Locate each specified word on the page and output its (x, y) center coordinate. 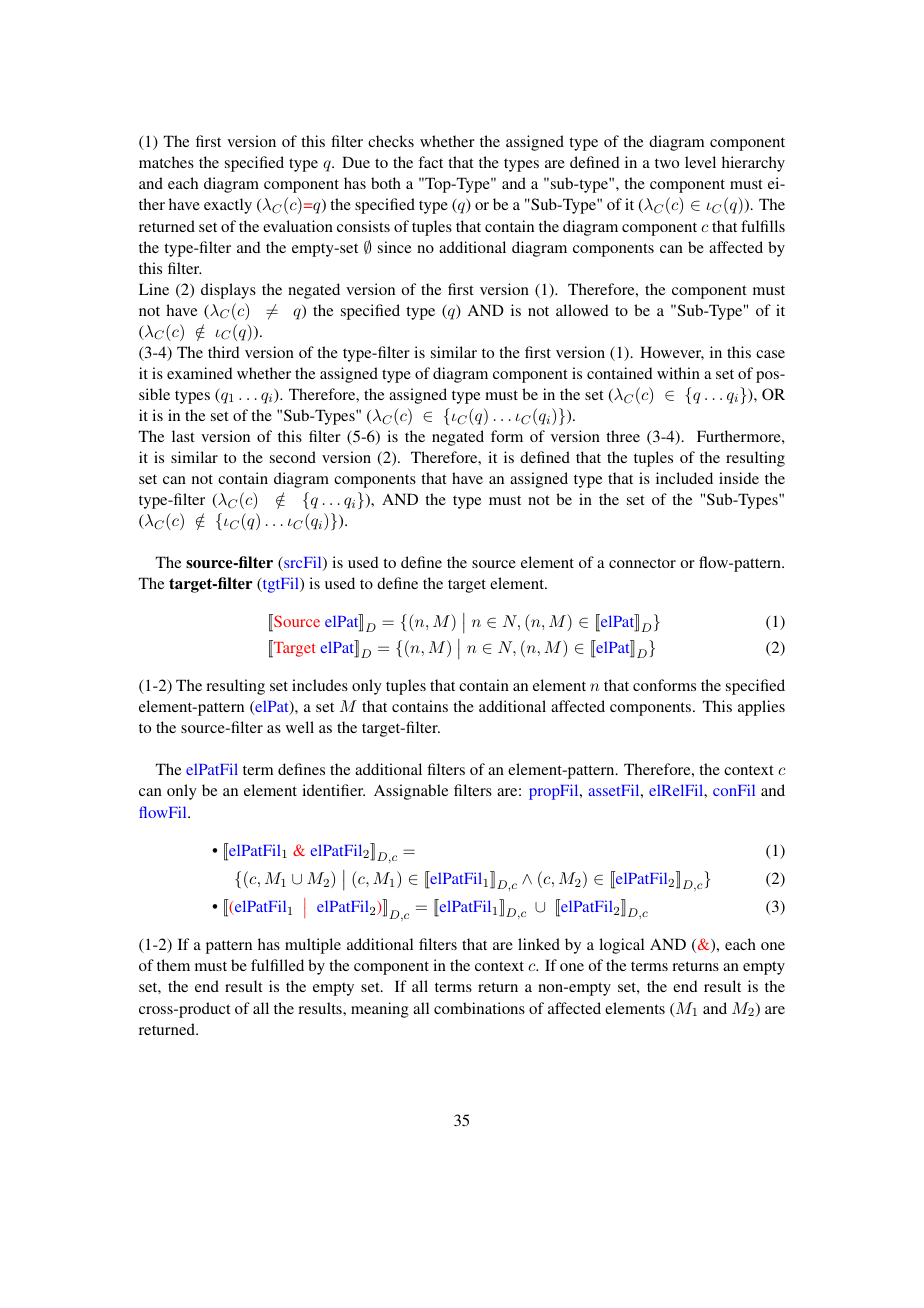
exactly (228, 206)
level (700, 162)
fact (430, 162)
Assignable (411, 792)
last (183, 436)
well (300, 727)
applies (761, 708)
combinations (479, 1008)
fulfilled (277, 965)
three (623, 436)
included (684, 478)
